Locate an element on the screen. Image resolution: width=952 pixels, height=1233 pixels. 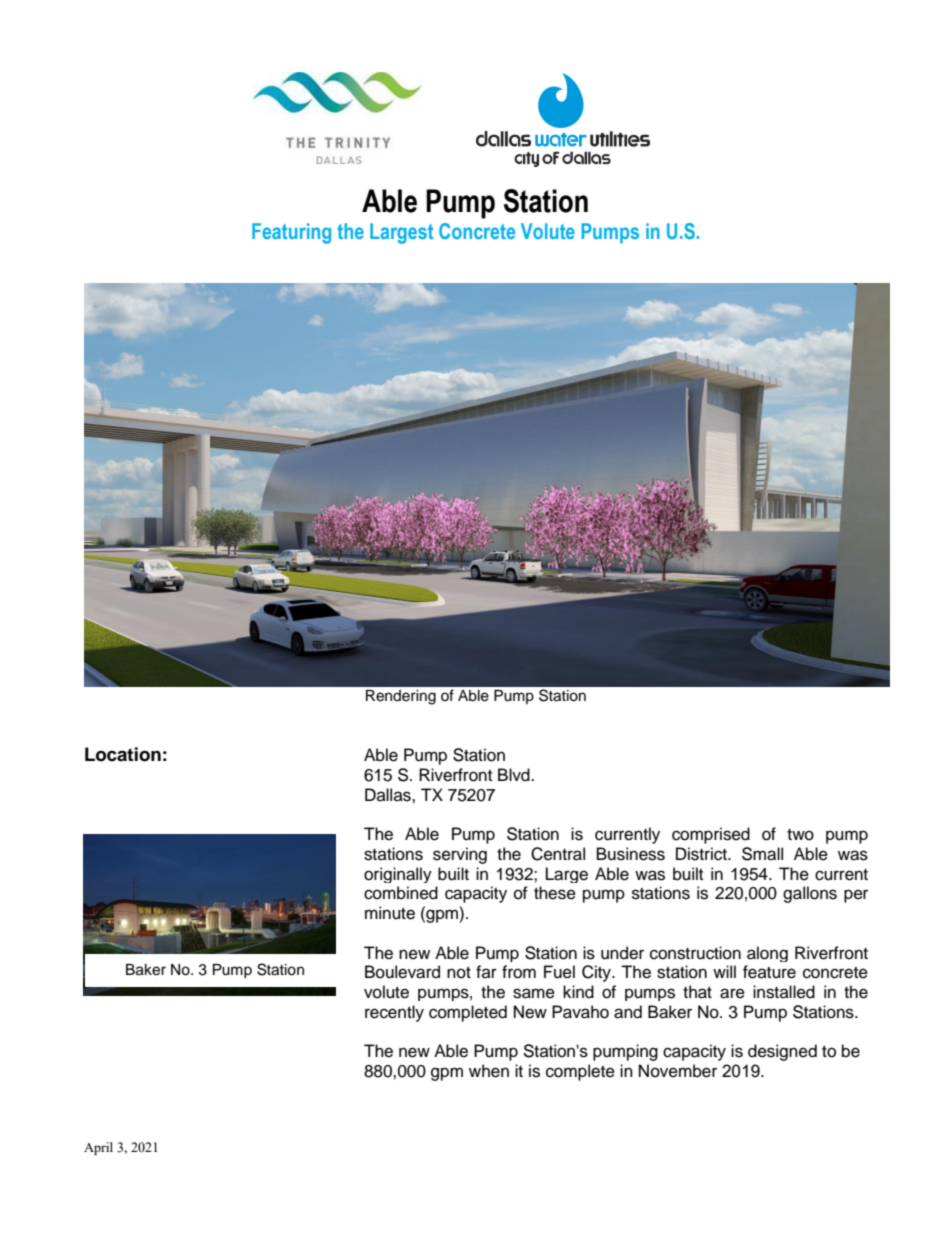
April is located at coordinates (98, 1148).
